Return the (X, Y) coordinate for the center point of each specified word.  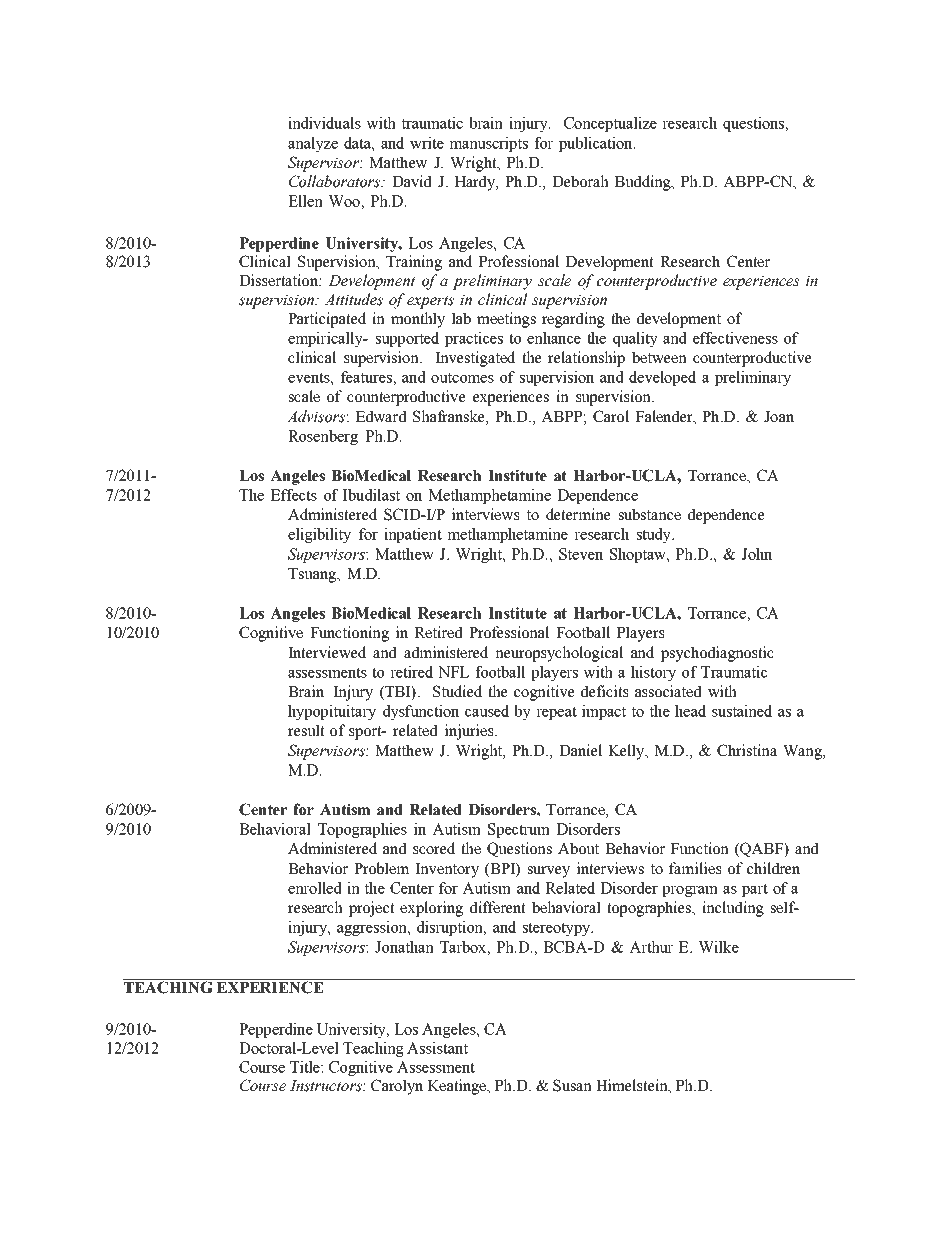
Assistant (437, 1048)
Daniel (580, 750)
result (306, 730)
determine (578, 514)
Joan (779, 417)
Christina (747, 750)
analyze (313, 144)
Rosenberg (323, 437)
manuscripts (488, 144)
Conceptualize (610, 124)
